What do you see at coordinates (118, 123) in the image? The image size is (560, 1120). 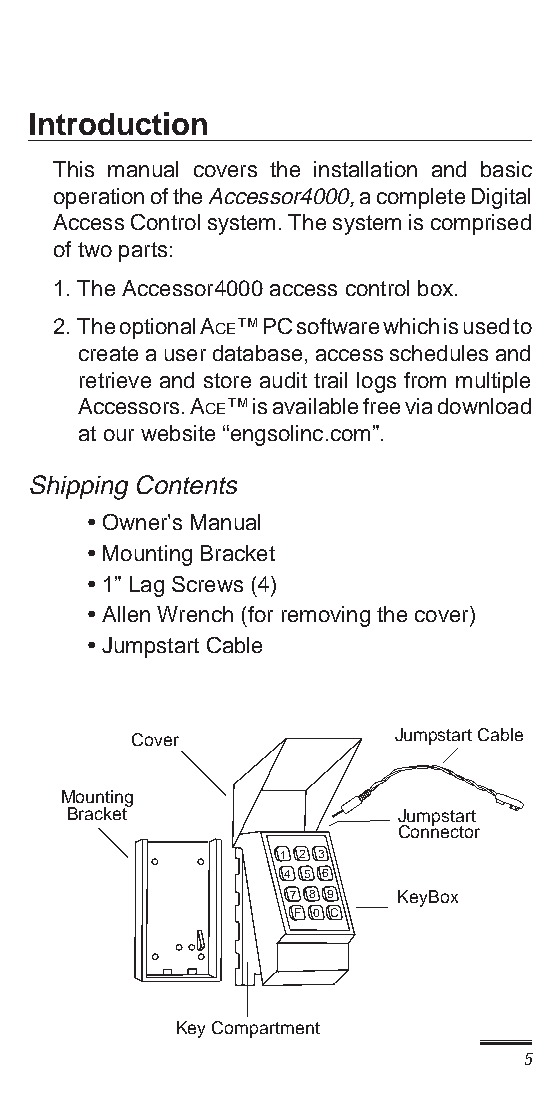 I see `Introduction` at bounding box center [118, 123].
